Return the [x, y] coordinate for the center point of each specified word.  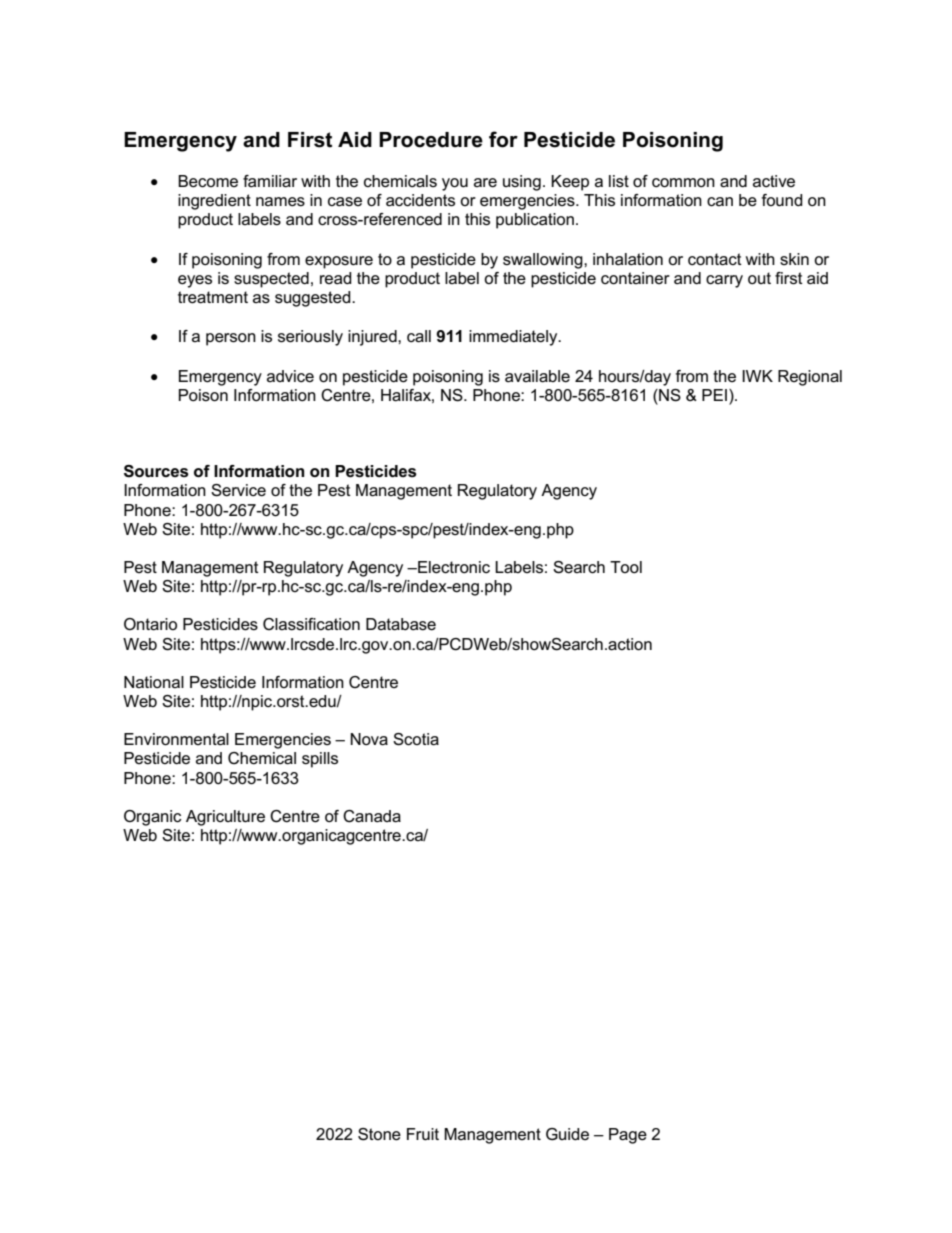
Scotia [416, 739]
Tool [626, 567]
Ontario [150, 624]
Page [628, 1136]
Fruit [423, 1134]
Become [208, 181]
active [774, 181]
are [485, 183]
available [537, 376]
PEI [714, 395]
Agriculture [225, 818]
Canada [372, 816]
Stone [379, 1134]
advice [290, 376]
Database [401, 624]
